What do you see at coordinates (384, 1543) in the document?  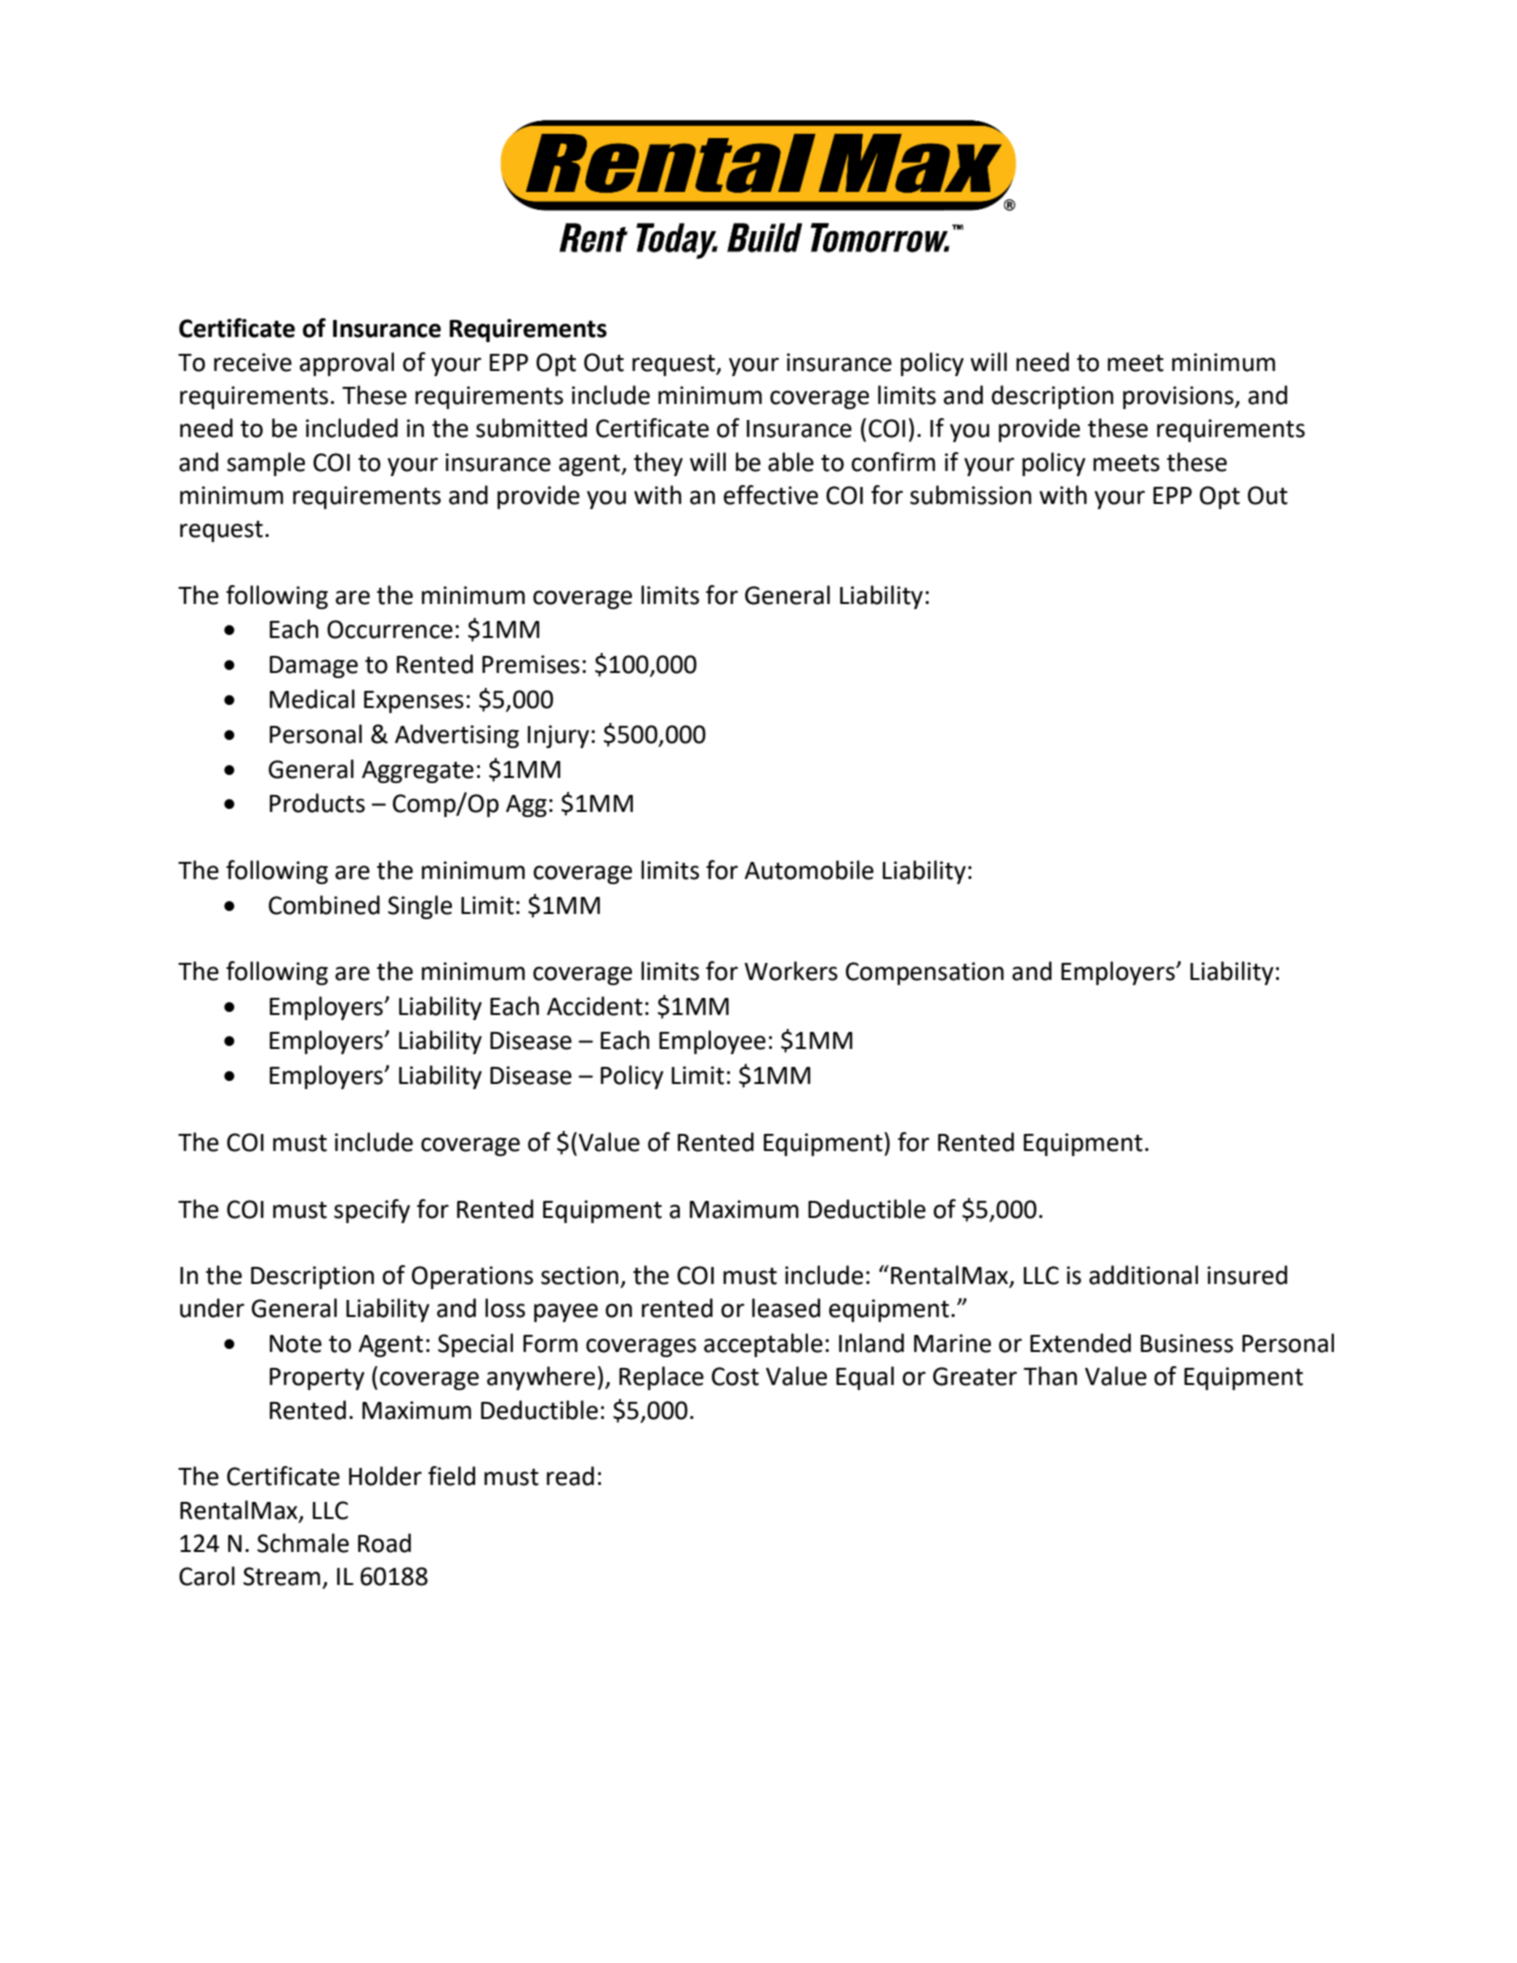 I see `Road` at bounding box center [384, 1543].
